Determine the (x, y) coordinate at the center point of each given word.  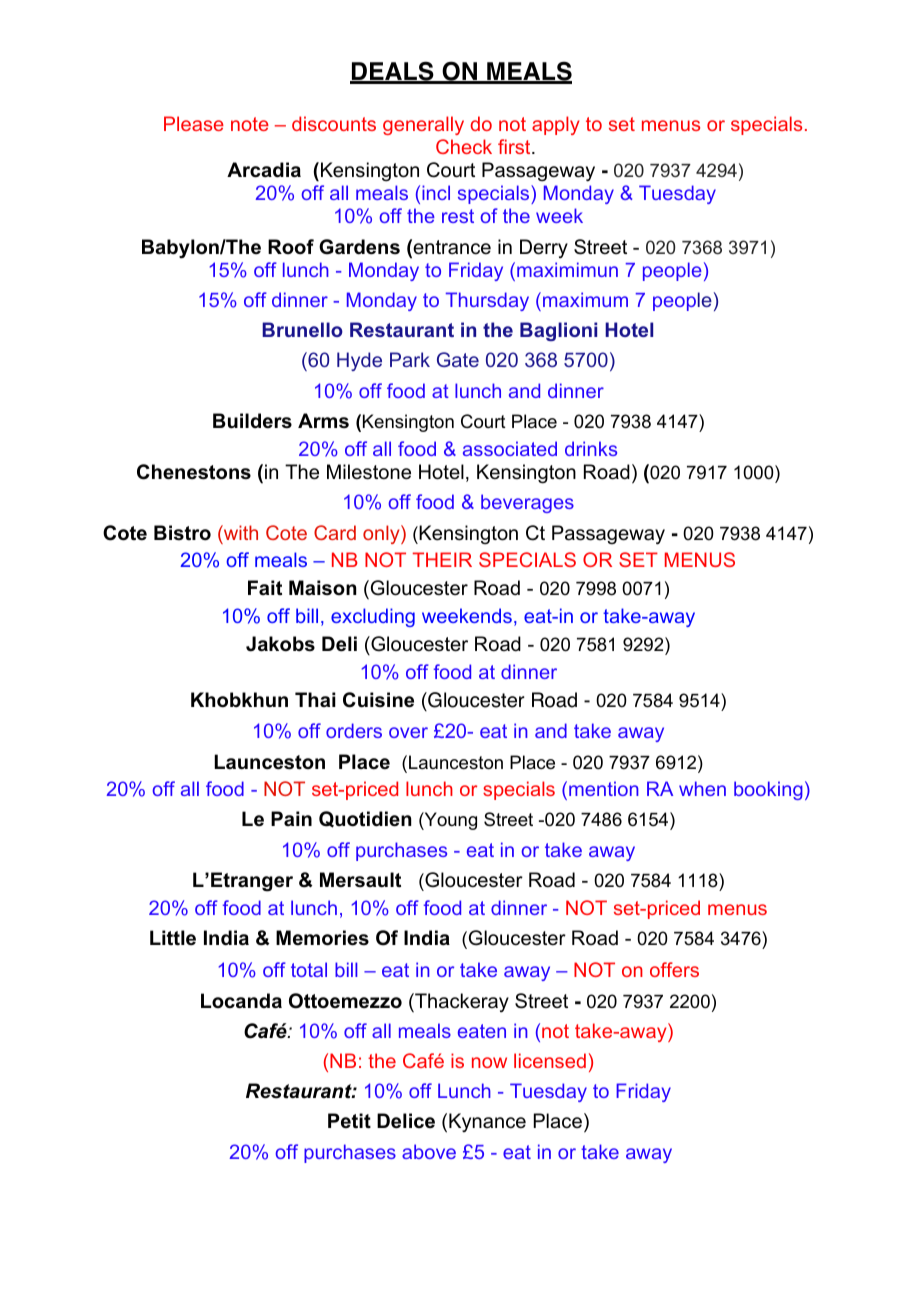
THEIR (442, 559)
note (250, 124)
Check (464, 146)
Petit (349, 1121)
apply (556, 125)
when (702, 788)
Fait (265, 588)
